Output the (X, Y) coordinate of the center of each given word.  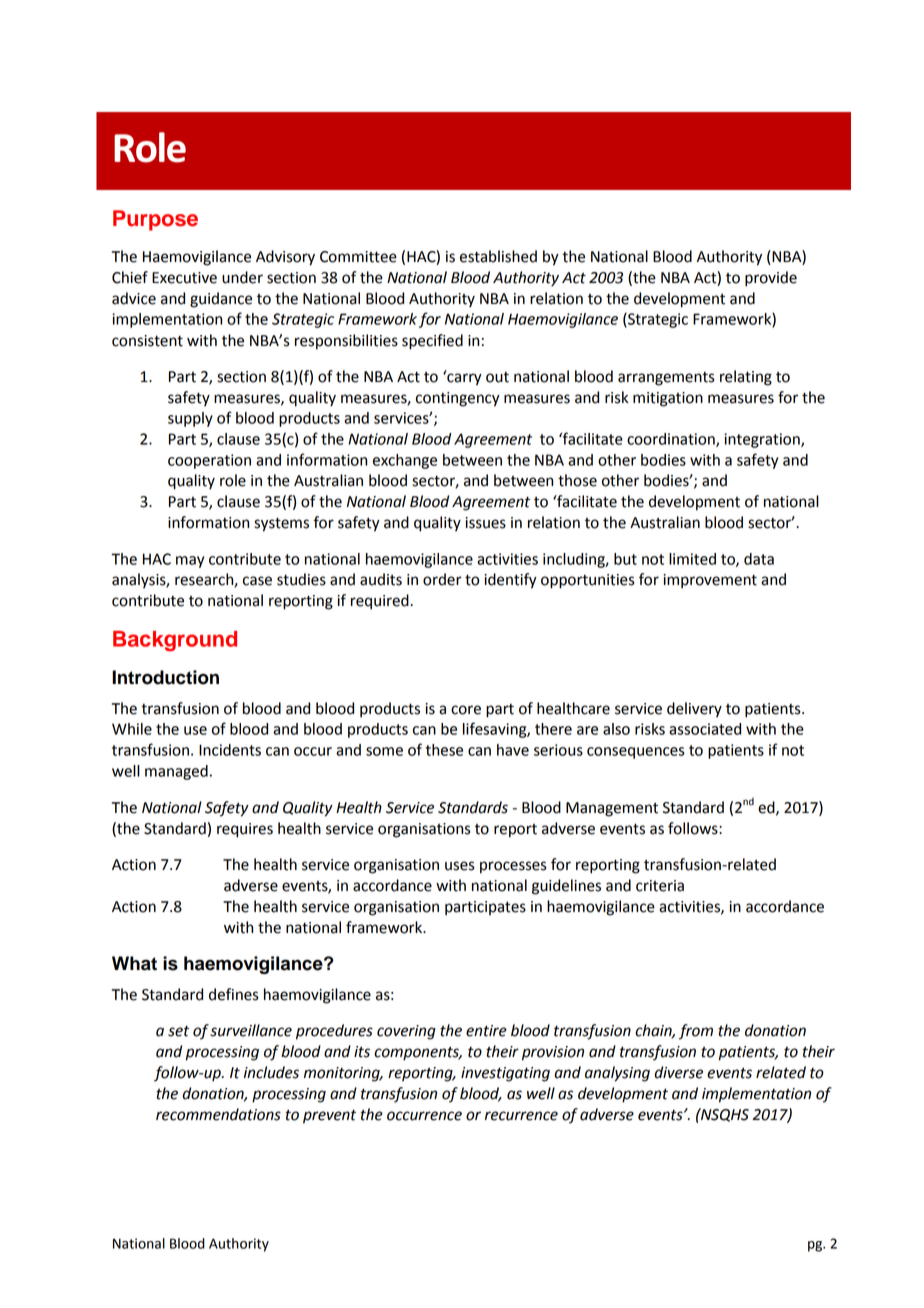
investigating (505, 1074)
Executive (184, 278)
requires (245, 830)
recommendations (218, 1114)
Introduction (165, 677)
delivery (694, 710)
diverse (678, 1072)
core (466, 710)
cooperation (209, 461)
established (498, 256)
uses (460, 866)
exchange (405, 461)
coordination (672, 440)
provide (771, 279)
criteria (660, 886)
